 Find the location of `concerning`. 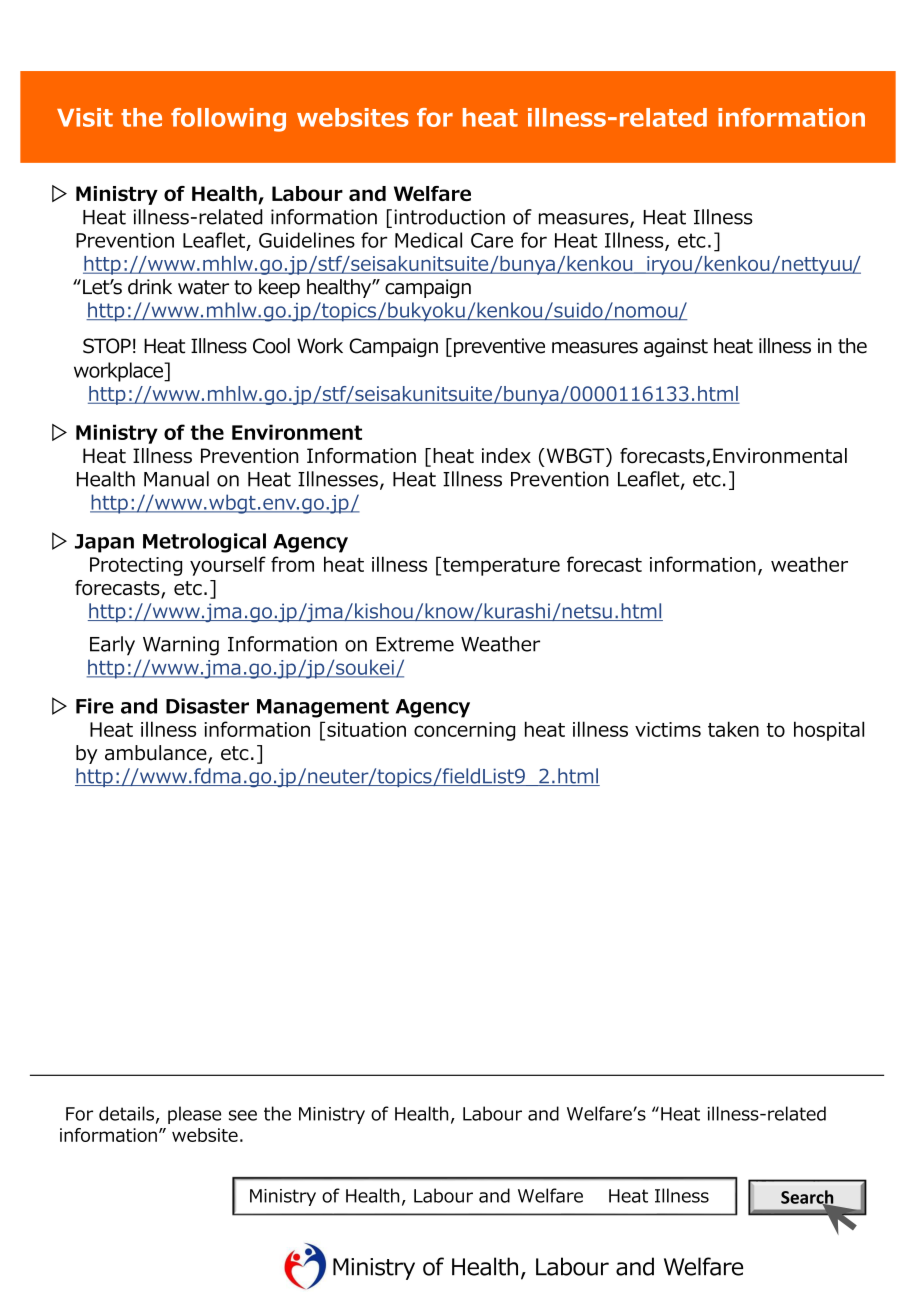

concerning is located at coordinates (464, 731).
